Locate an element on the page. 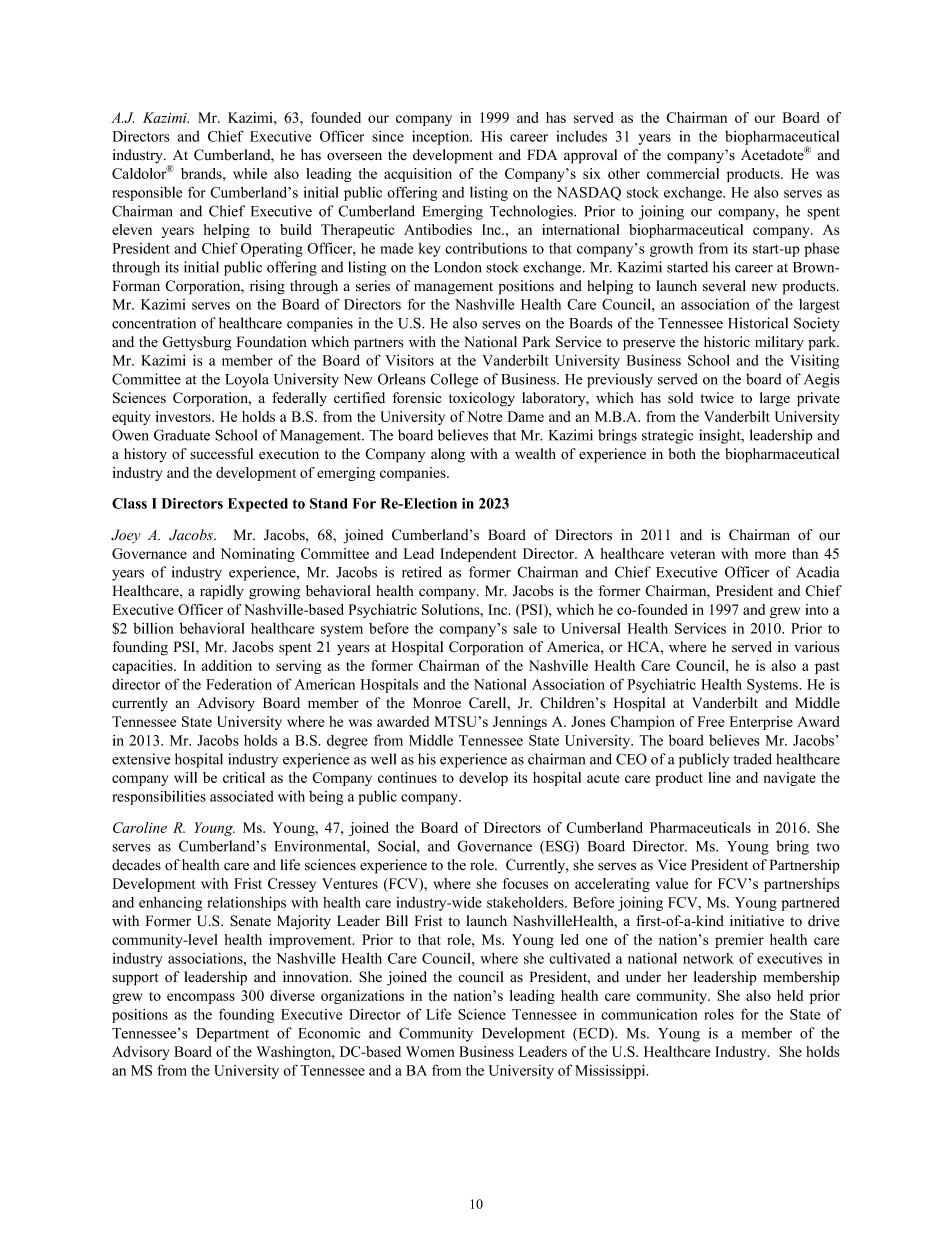 Image resolution: width=952 pixels, height=1233 pixels. commercial is located at coordinates (683, 173).
